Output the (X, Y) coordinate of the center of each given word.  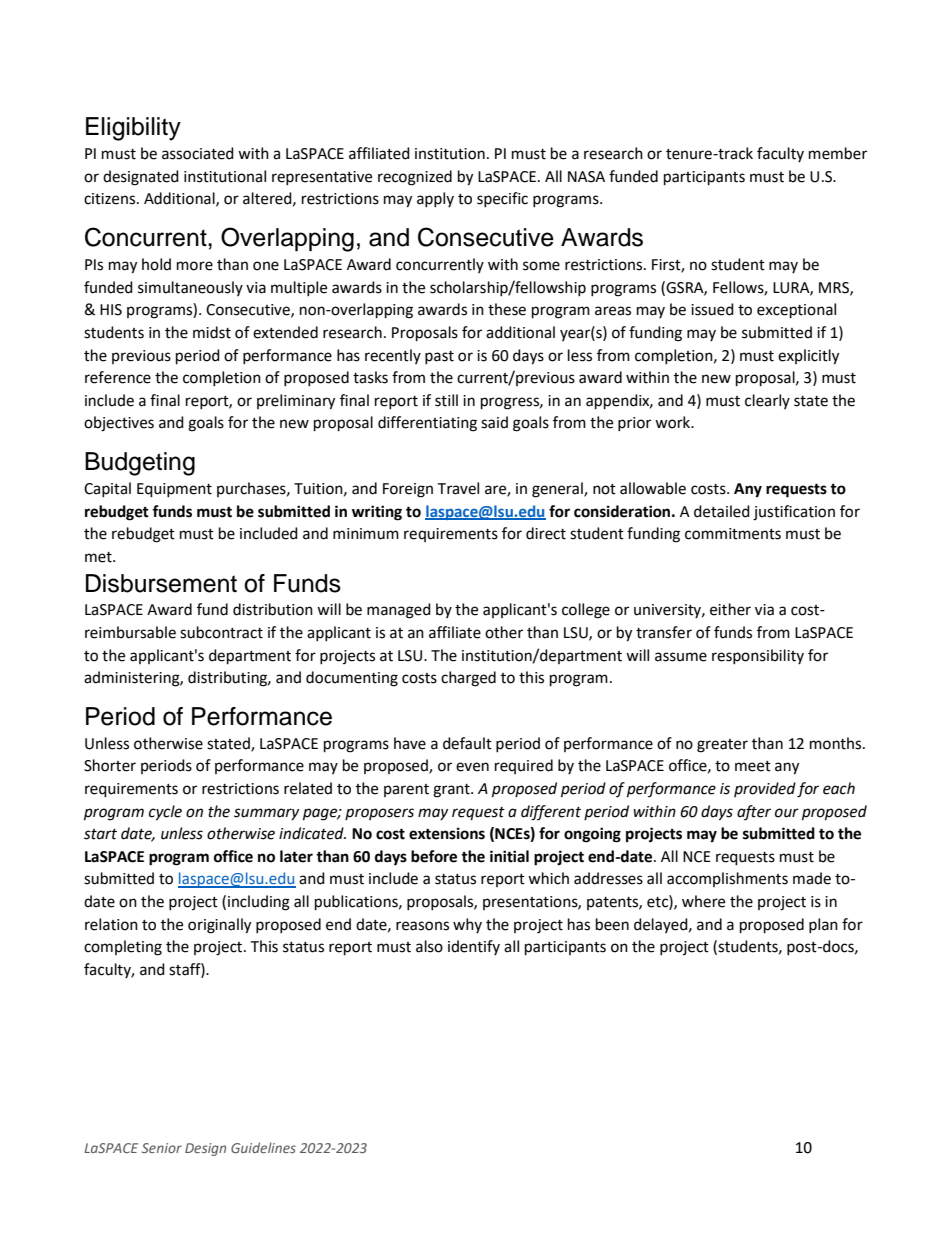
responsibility (758, 656)
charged (468, 679)
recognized (415, 178)
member (838, 153)
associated (198, 153)
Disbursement (161, 583)
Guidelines (263, 1147)
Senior (162, 1148)
